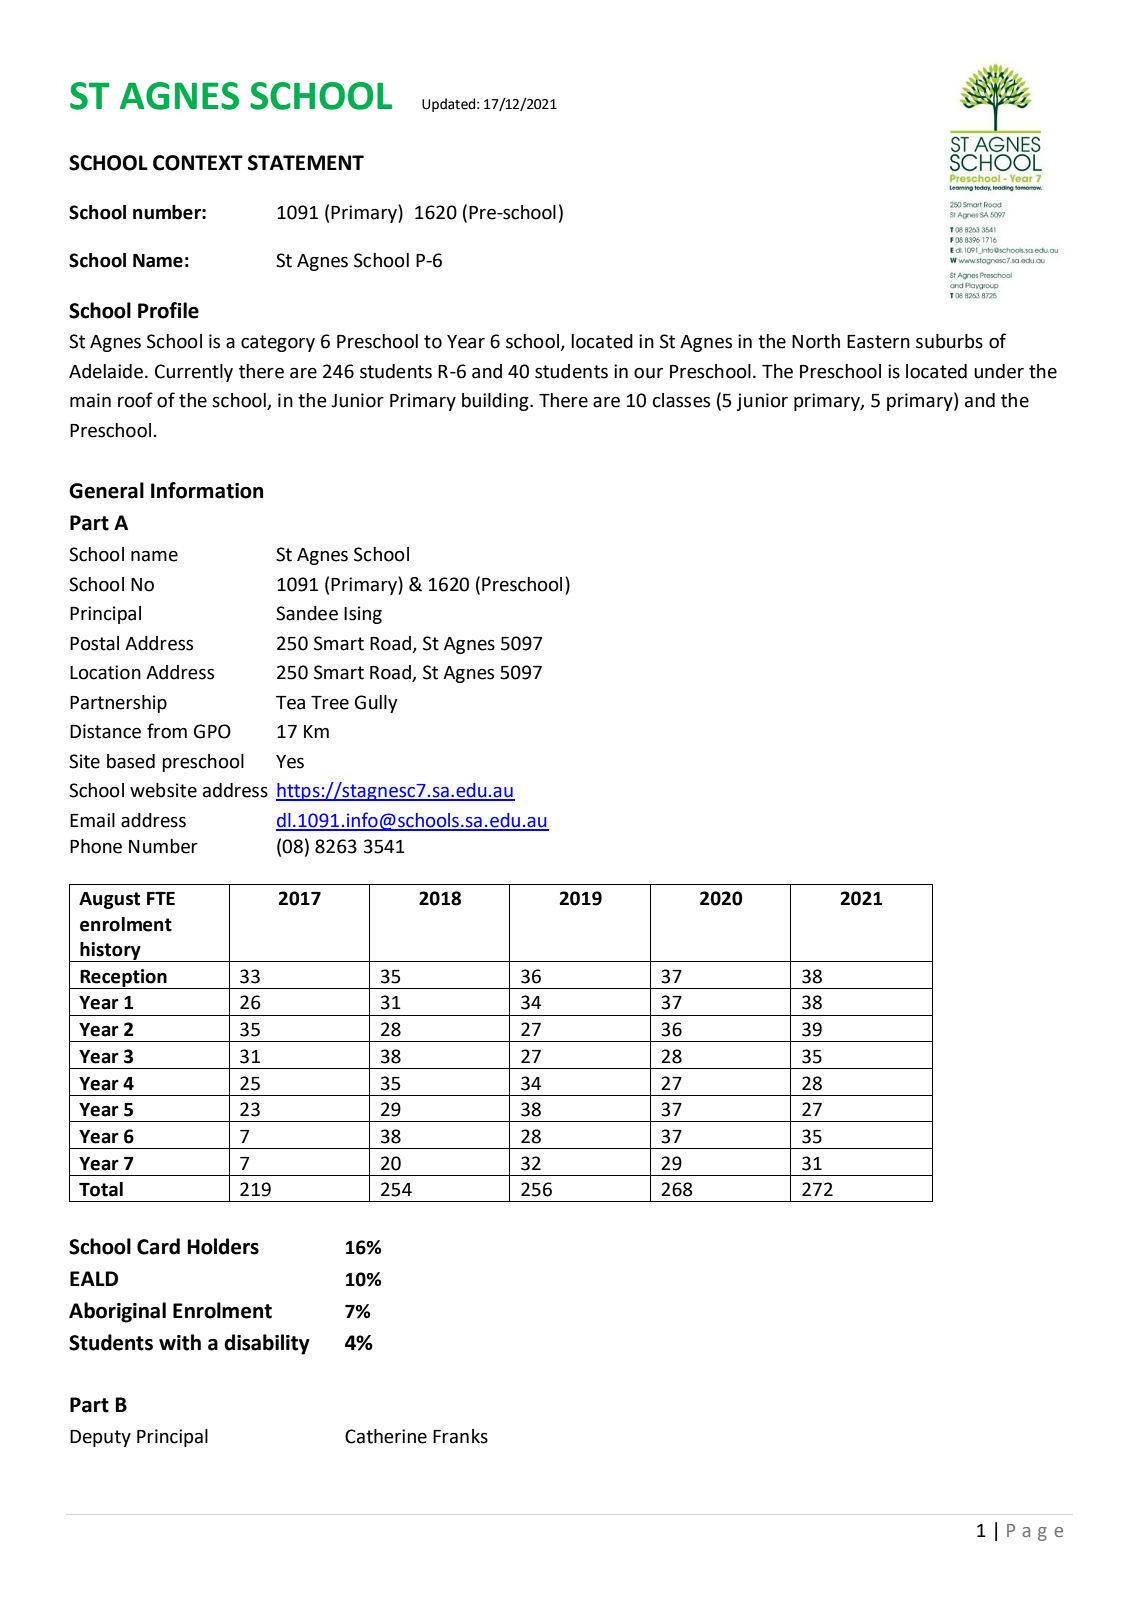  I want to click on STATEMENT, so click(306, 163).
